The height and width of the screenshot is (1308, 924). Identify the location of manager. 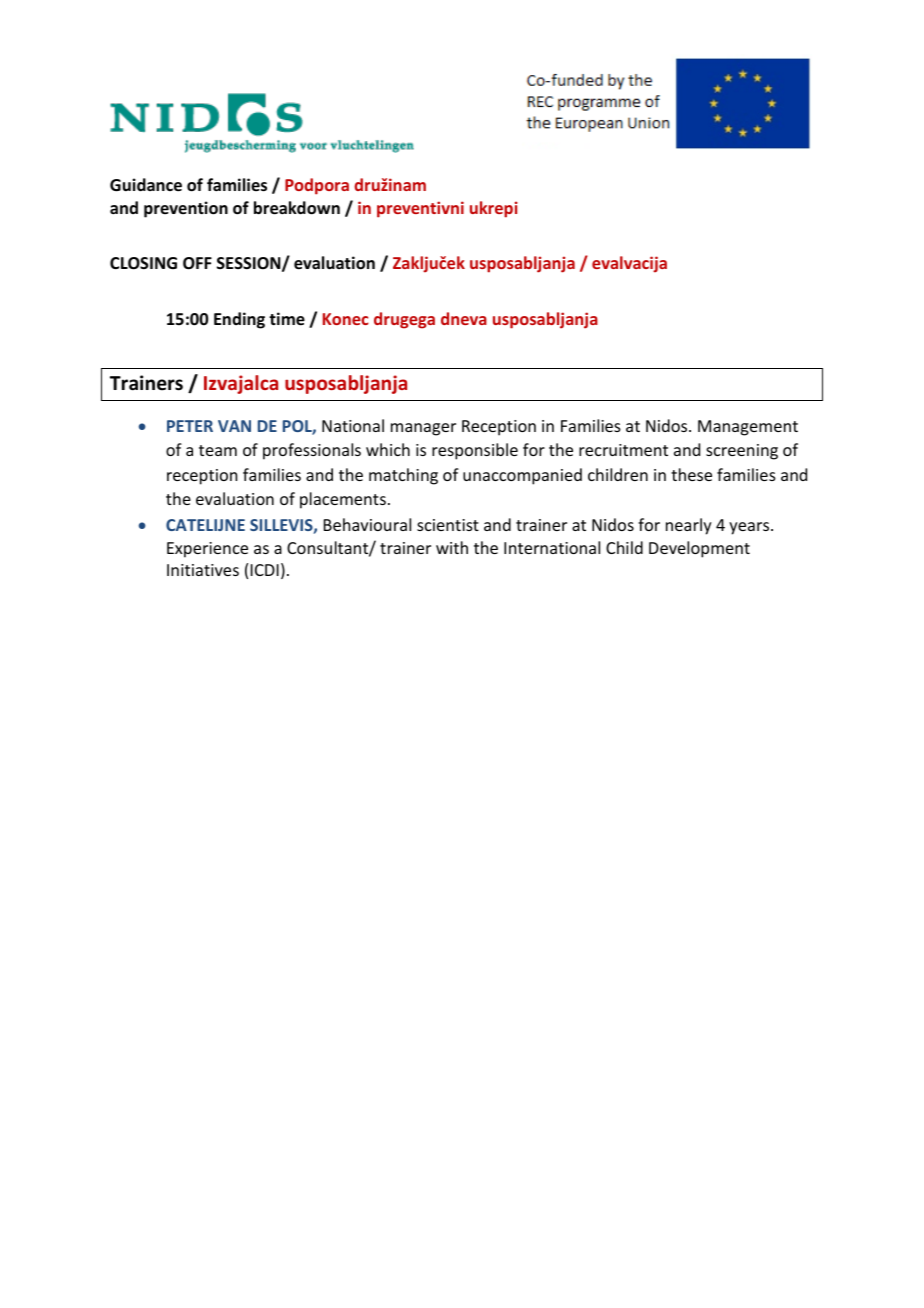
(423, 429).
